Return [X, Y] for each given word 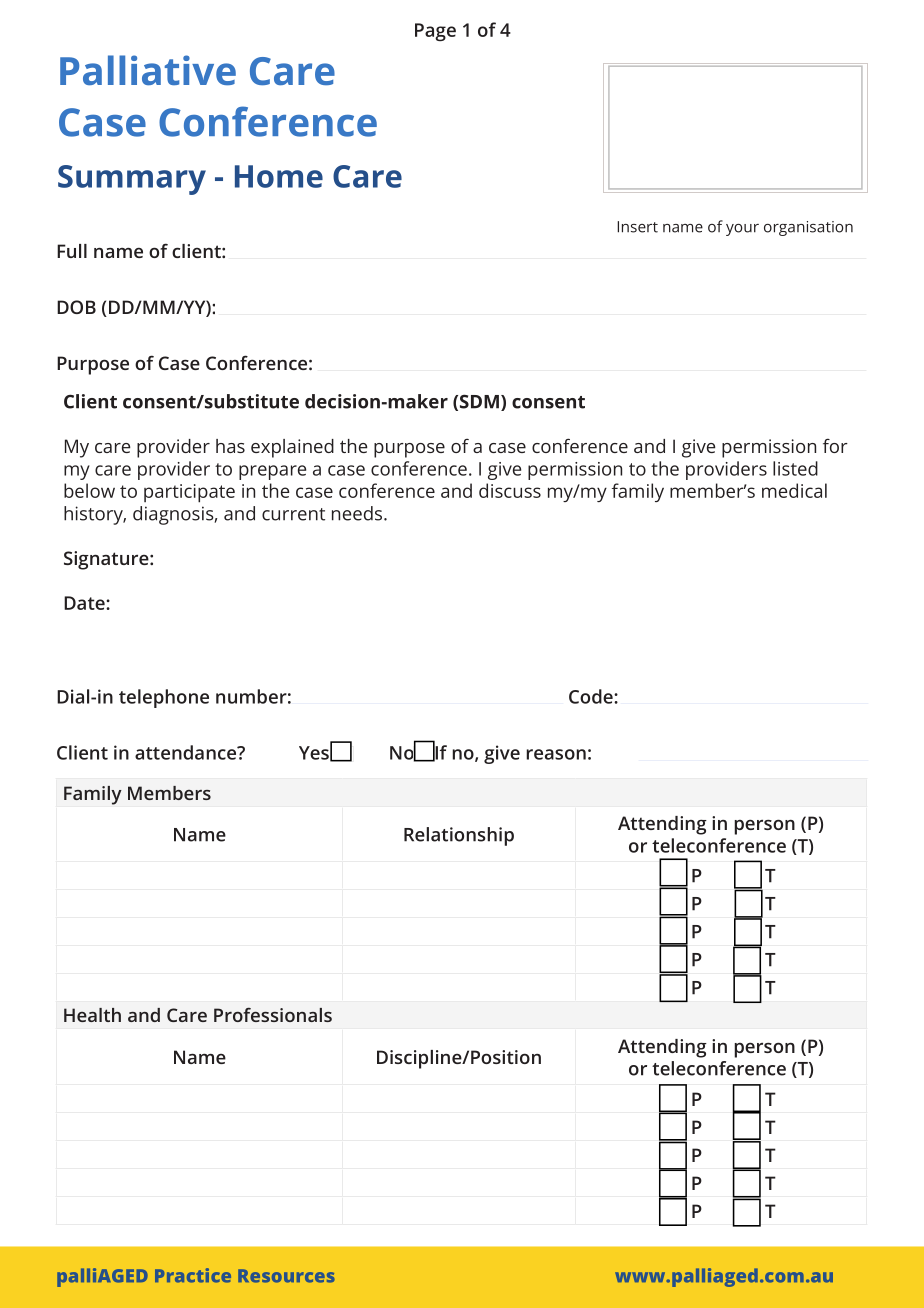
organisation [808, 228]
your [742, 230]
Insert [637, 227]
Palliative [148, 70]
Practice [193, 1275]
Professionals [273, 1014]
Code [592, 696]
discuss [510, 490]
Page [435, 32]
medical [794, 490]
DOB [76, 307]
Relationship [459, 836]
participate [189, 493]
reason [556, 754]
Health [92, 1015]
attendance [186, 752]
